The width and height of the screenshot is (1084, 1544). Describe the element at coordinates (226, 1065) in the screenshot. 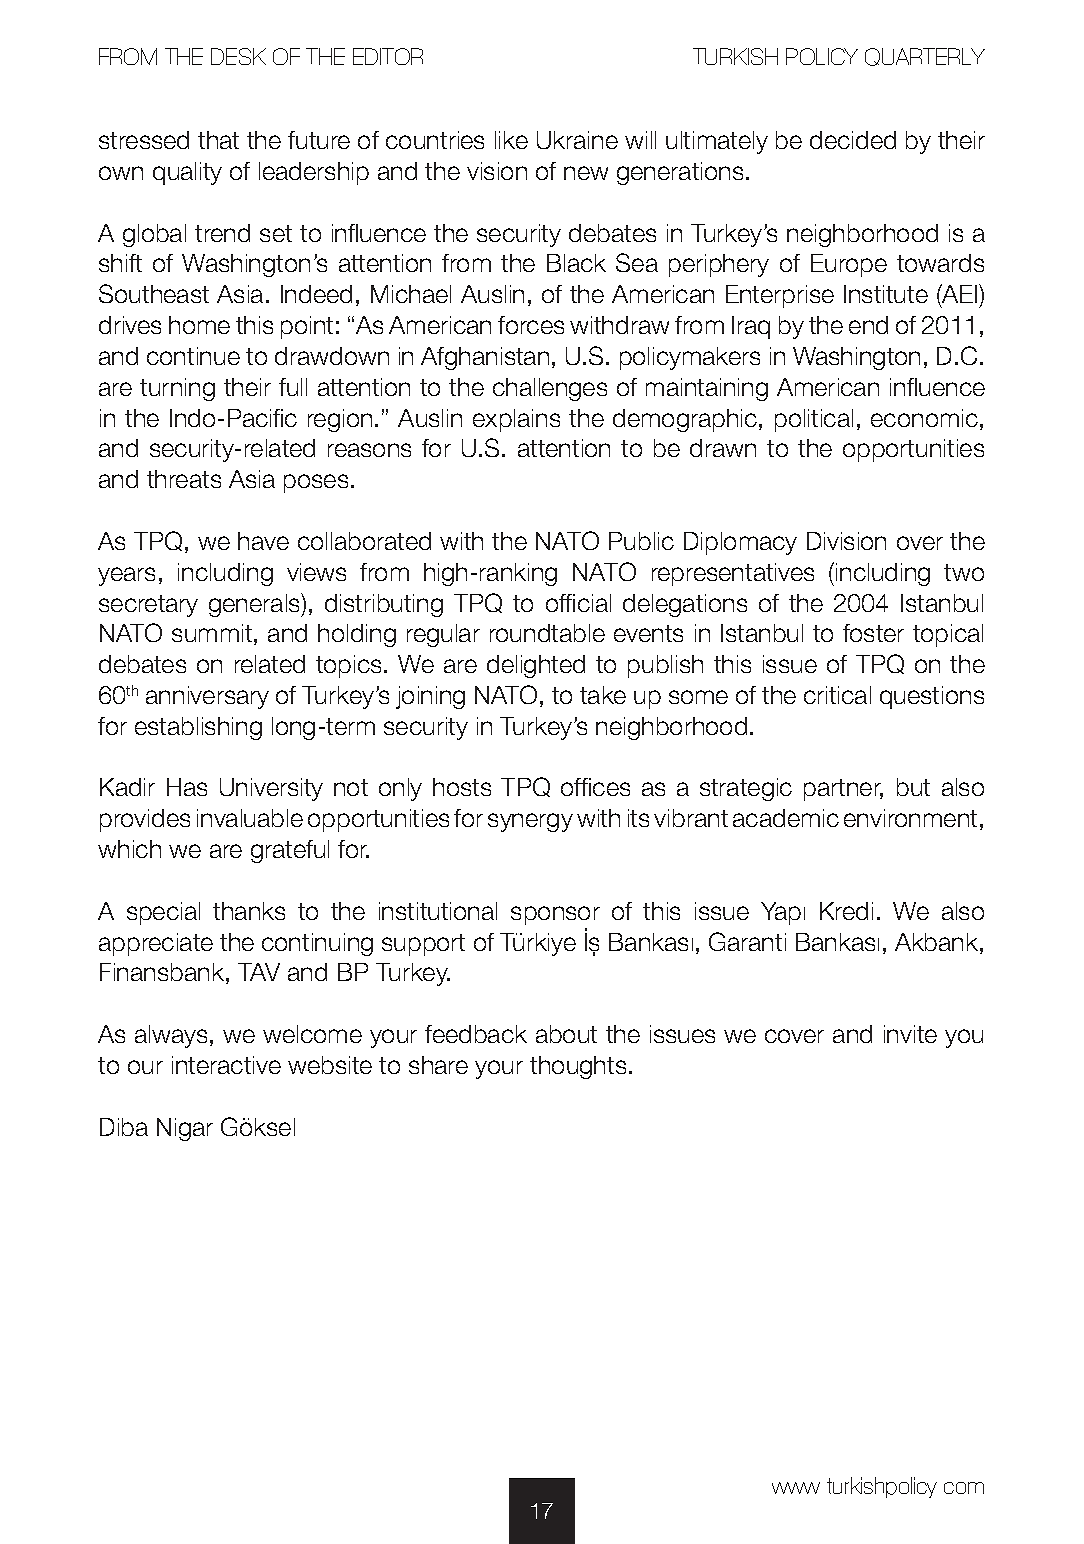

I see `interactive` at that location.
